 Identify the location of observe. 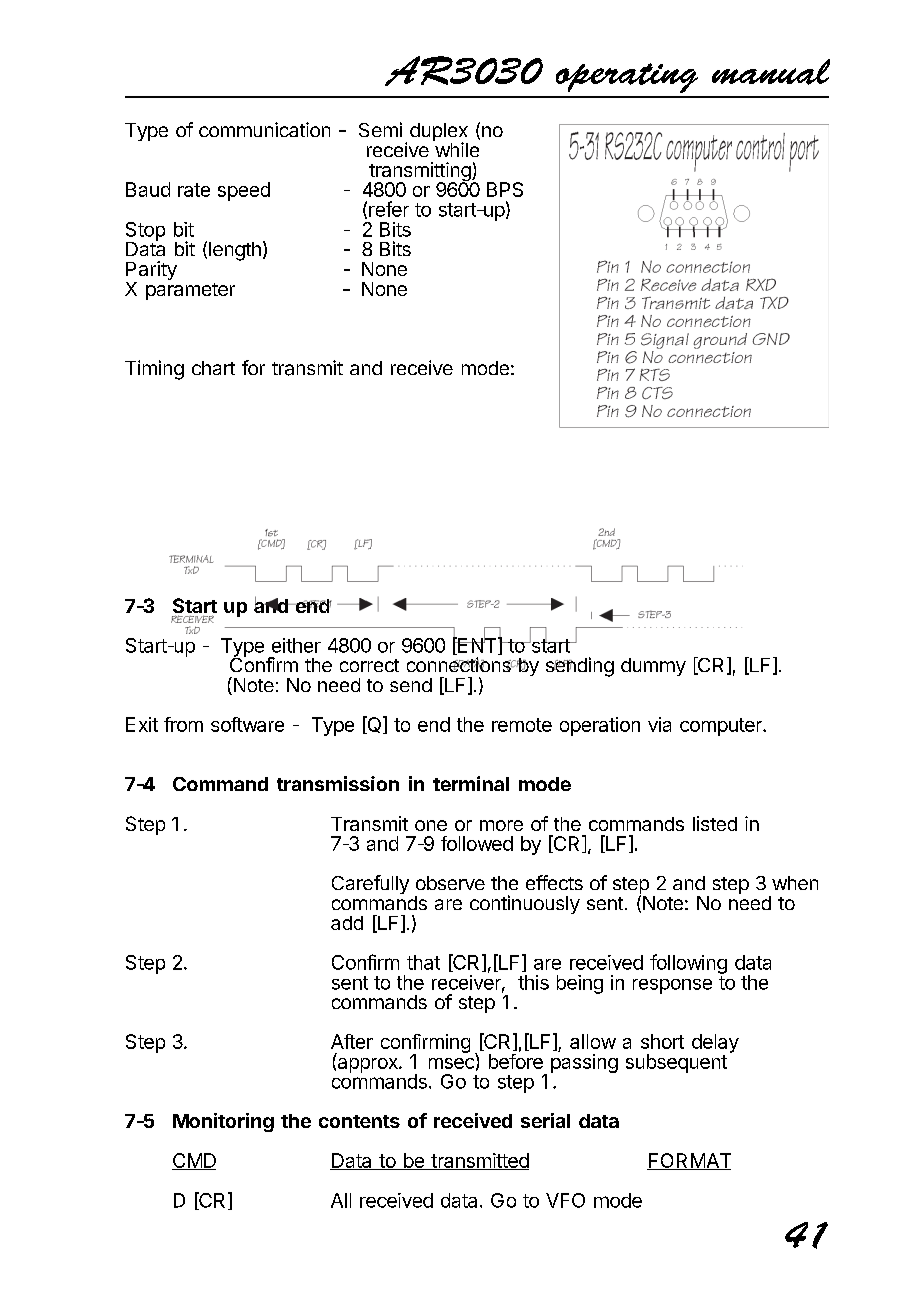
(450, 883).
